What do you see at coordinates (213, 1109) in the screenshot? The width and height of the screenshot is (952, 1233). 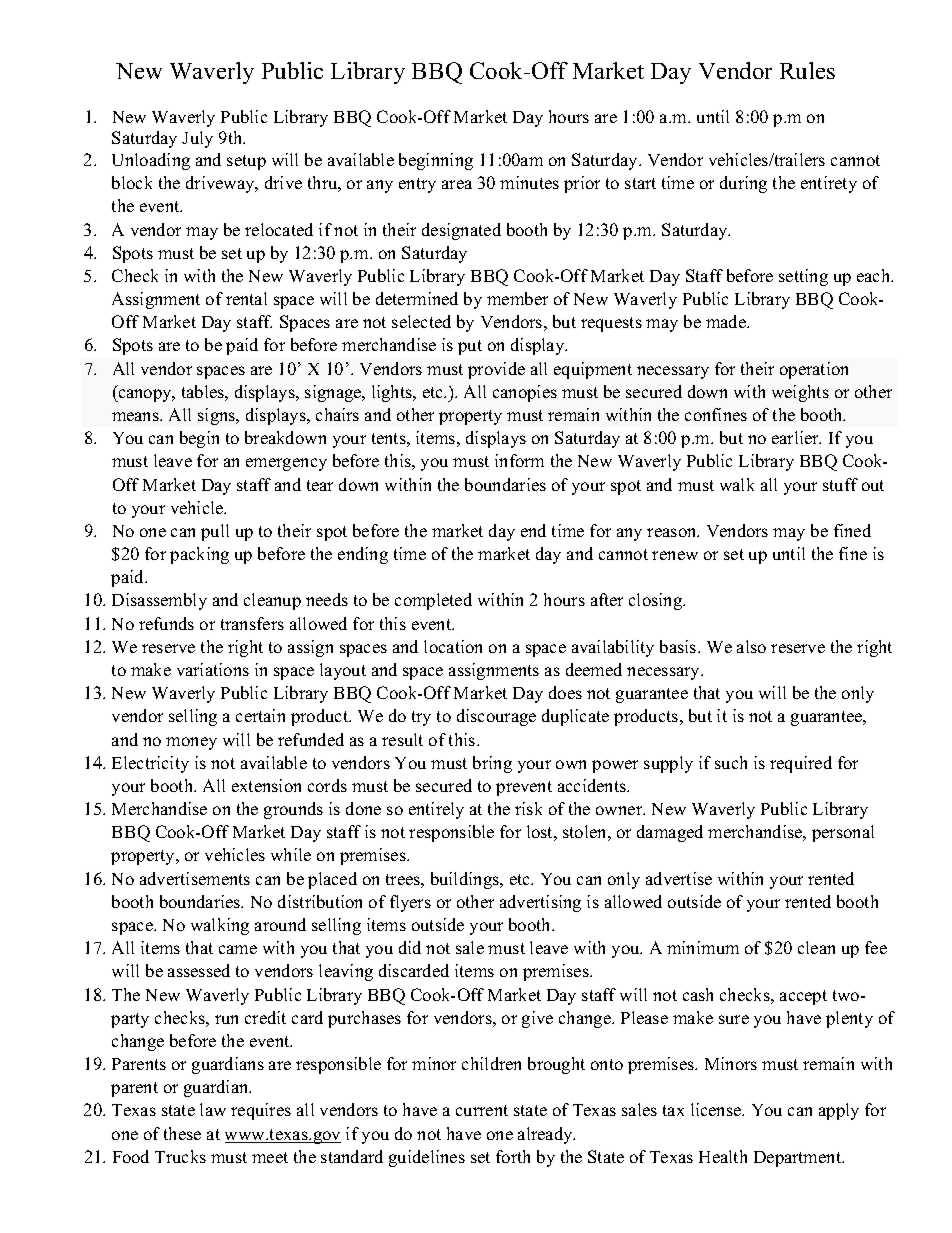 I see `law` at bounding box center [213, 1109].
